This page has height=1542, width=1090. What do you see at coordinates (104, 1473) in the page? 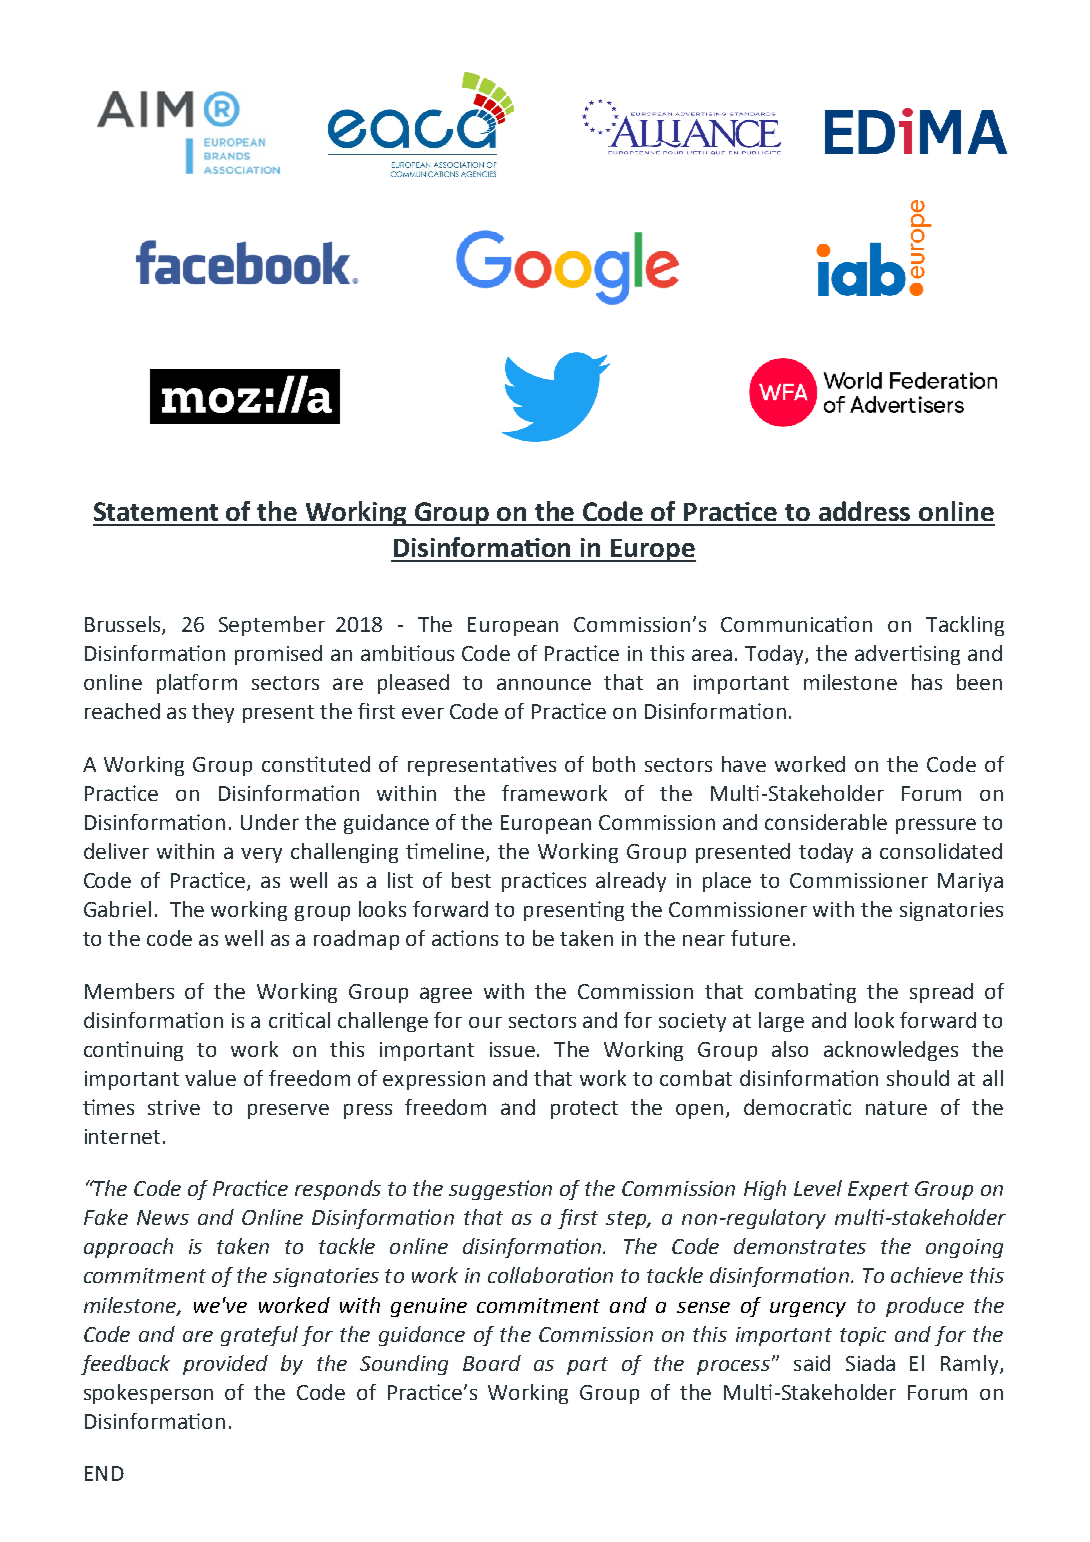
I see `END` at bounding box center [104, 1473].
